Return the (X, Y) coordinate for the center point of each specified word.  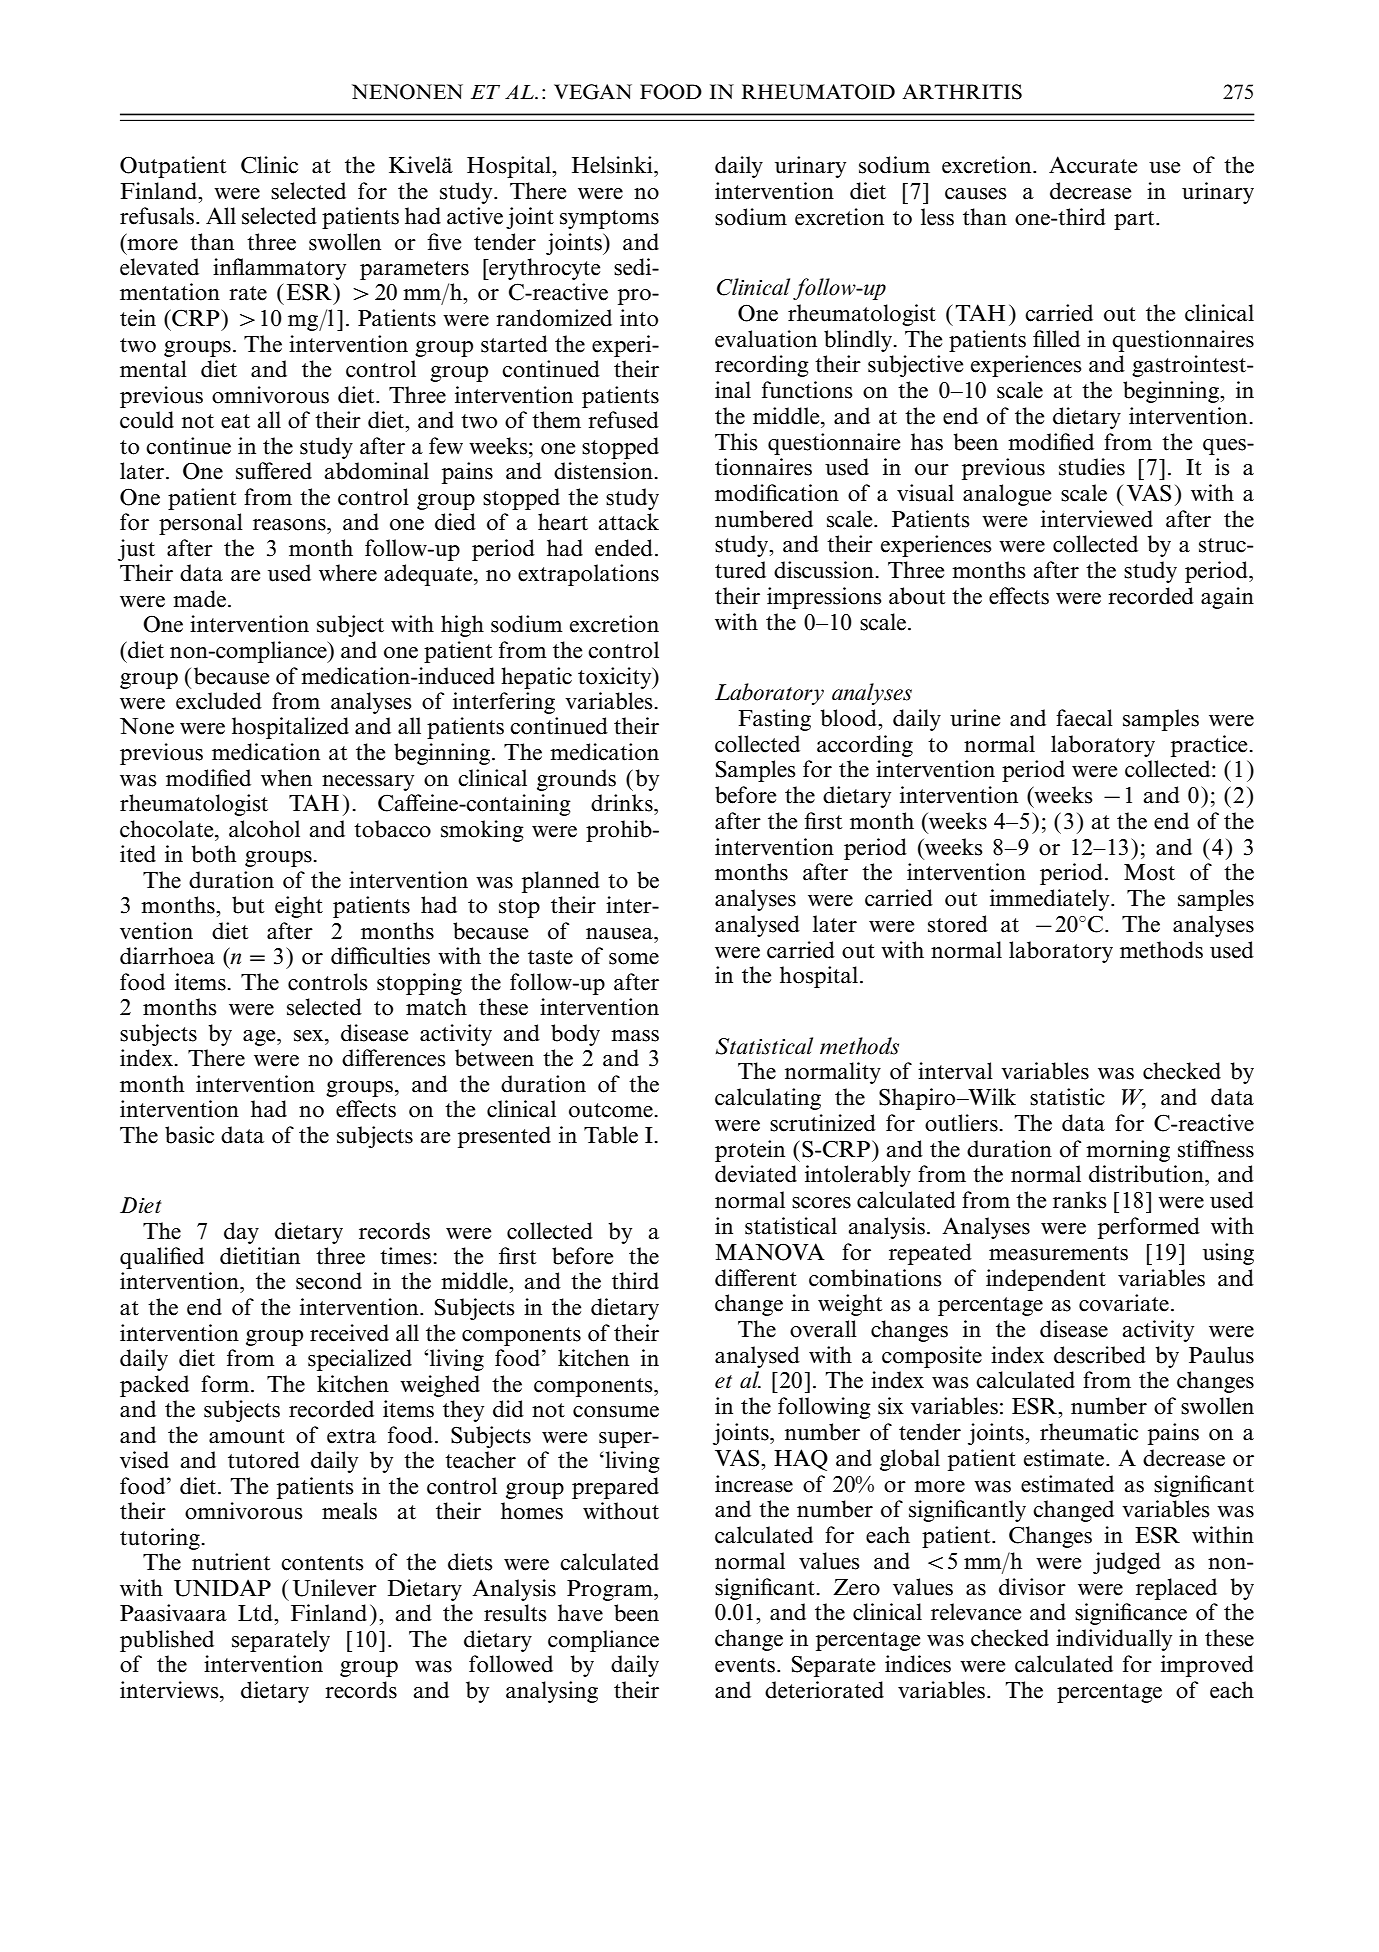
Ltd (256, 1613)
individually (1114, 1640)
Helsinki (613, 165)
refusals (158, 216)
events (746, 1665)
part (1135, 220)
